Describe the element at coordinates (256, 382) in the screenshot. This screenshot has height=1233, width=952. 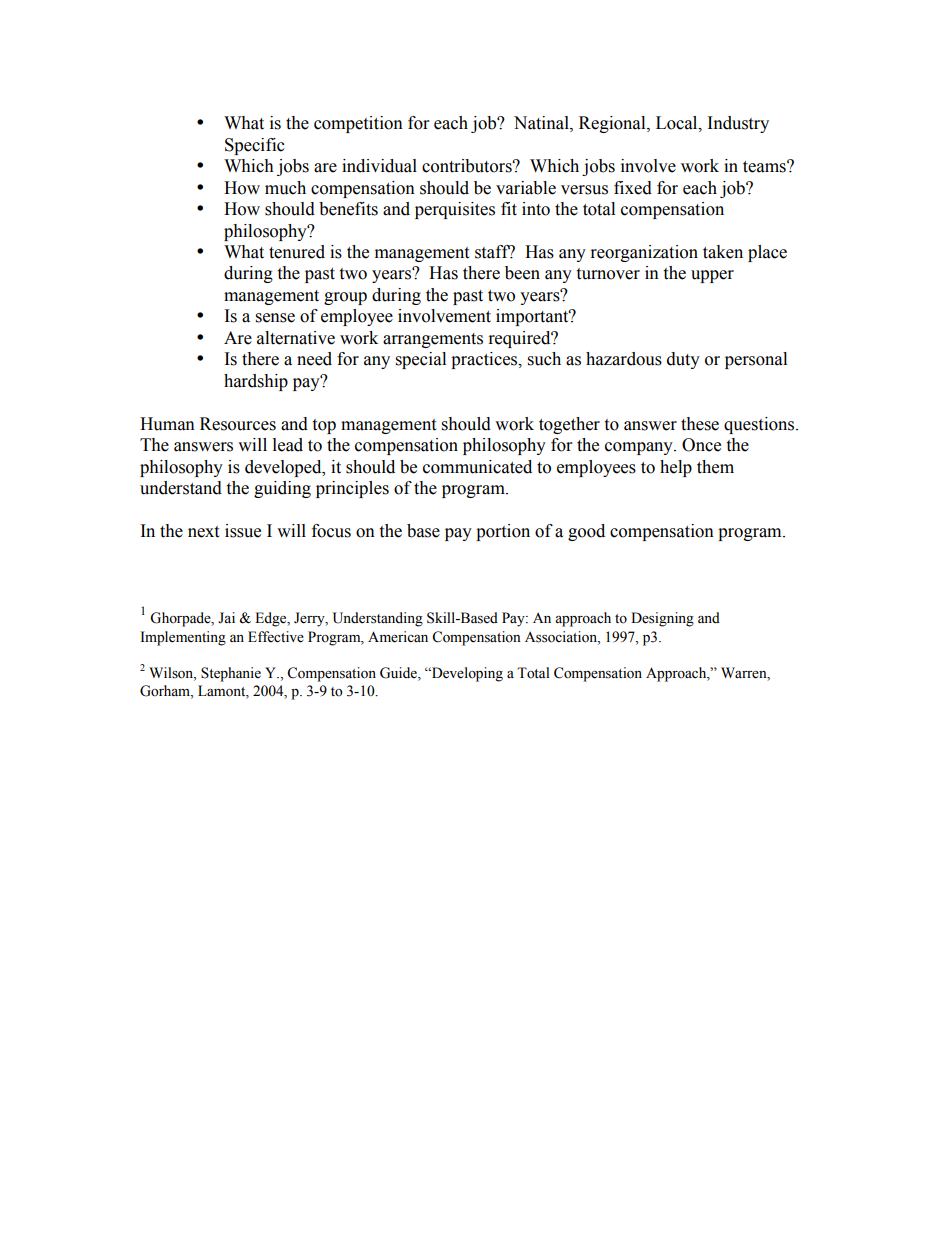
I see `hardship` at that location.
